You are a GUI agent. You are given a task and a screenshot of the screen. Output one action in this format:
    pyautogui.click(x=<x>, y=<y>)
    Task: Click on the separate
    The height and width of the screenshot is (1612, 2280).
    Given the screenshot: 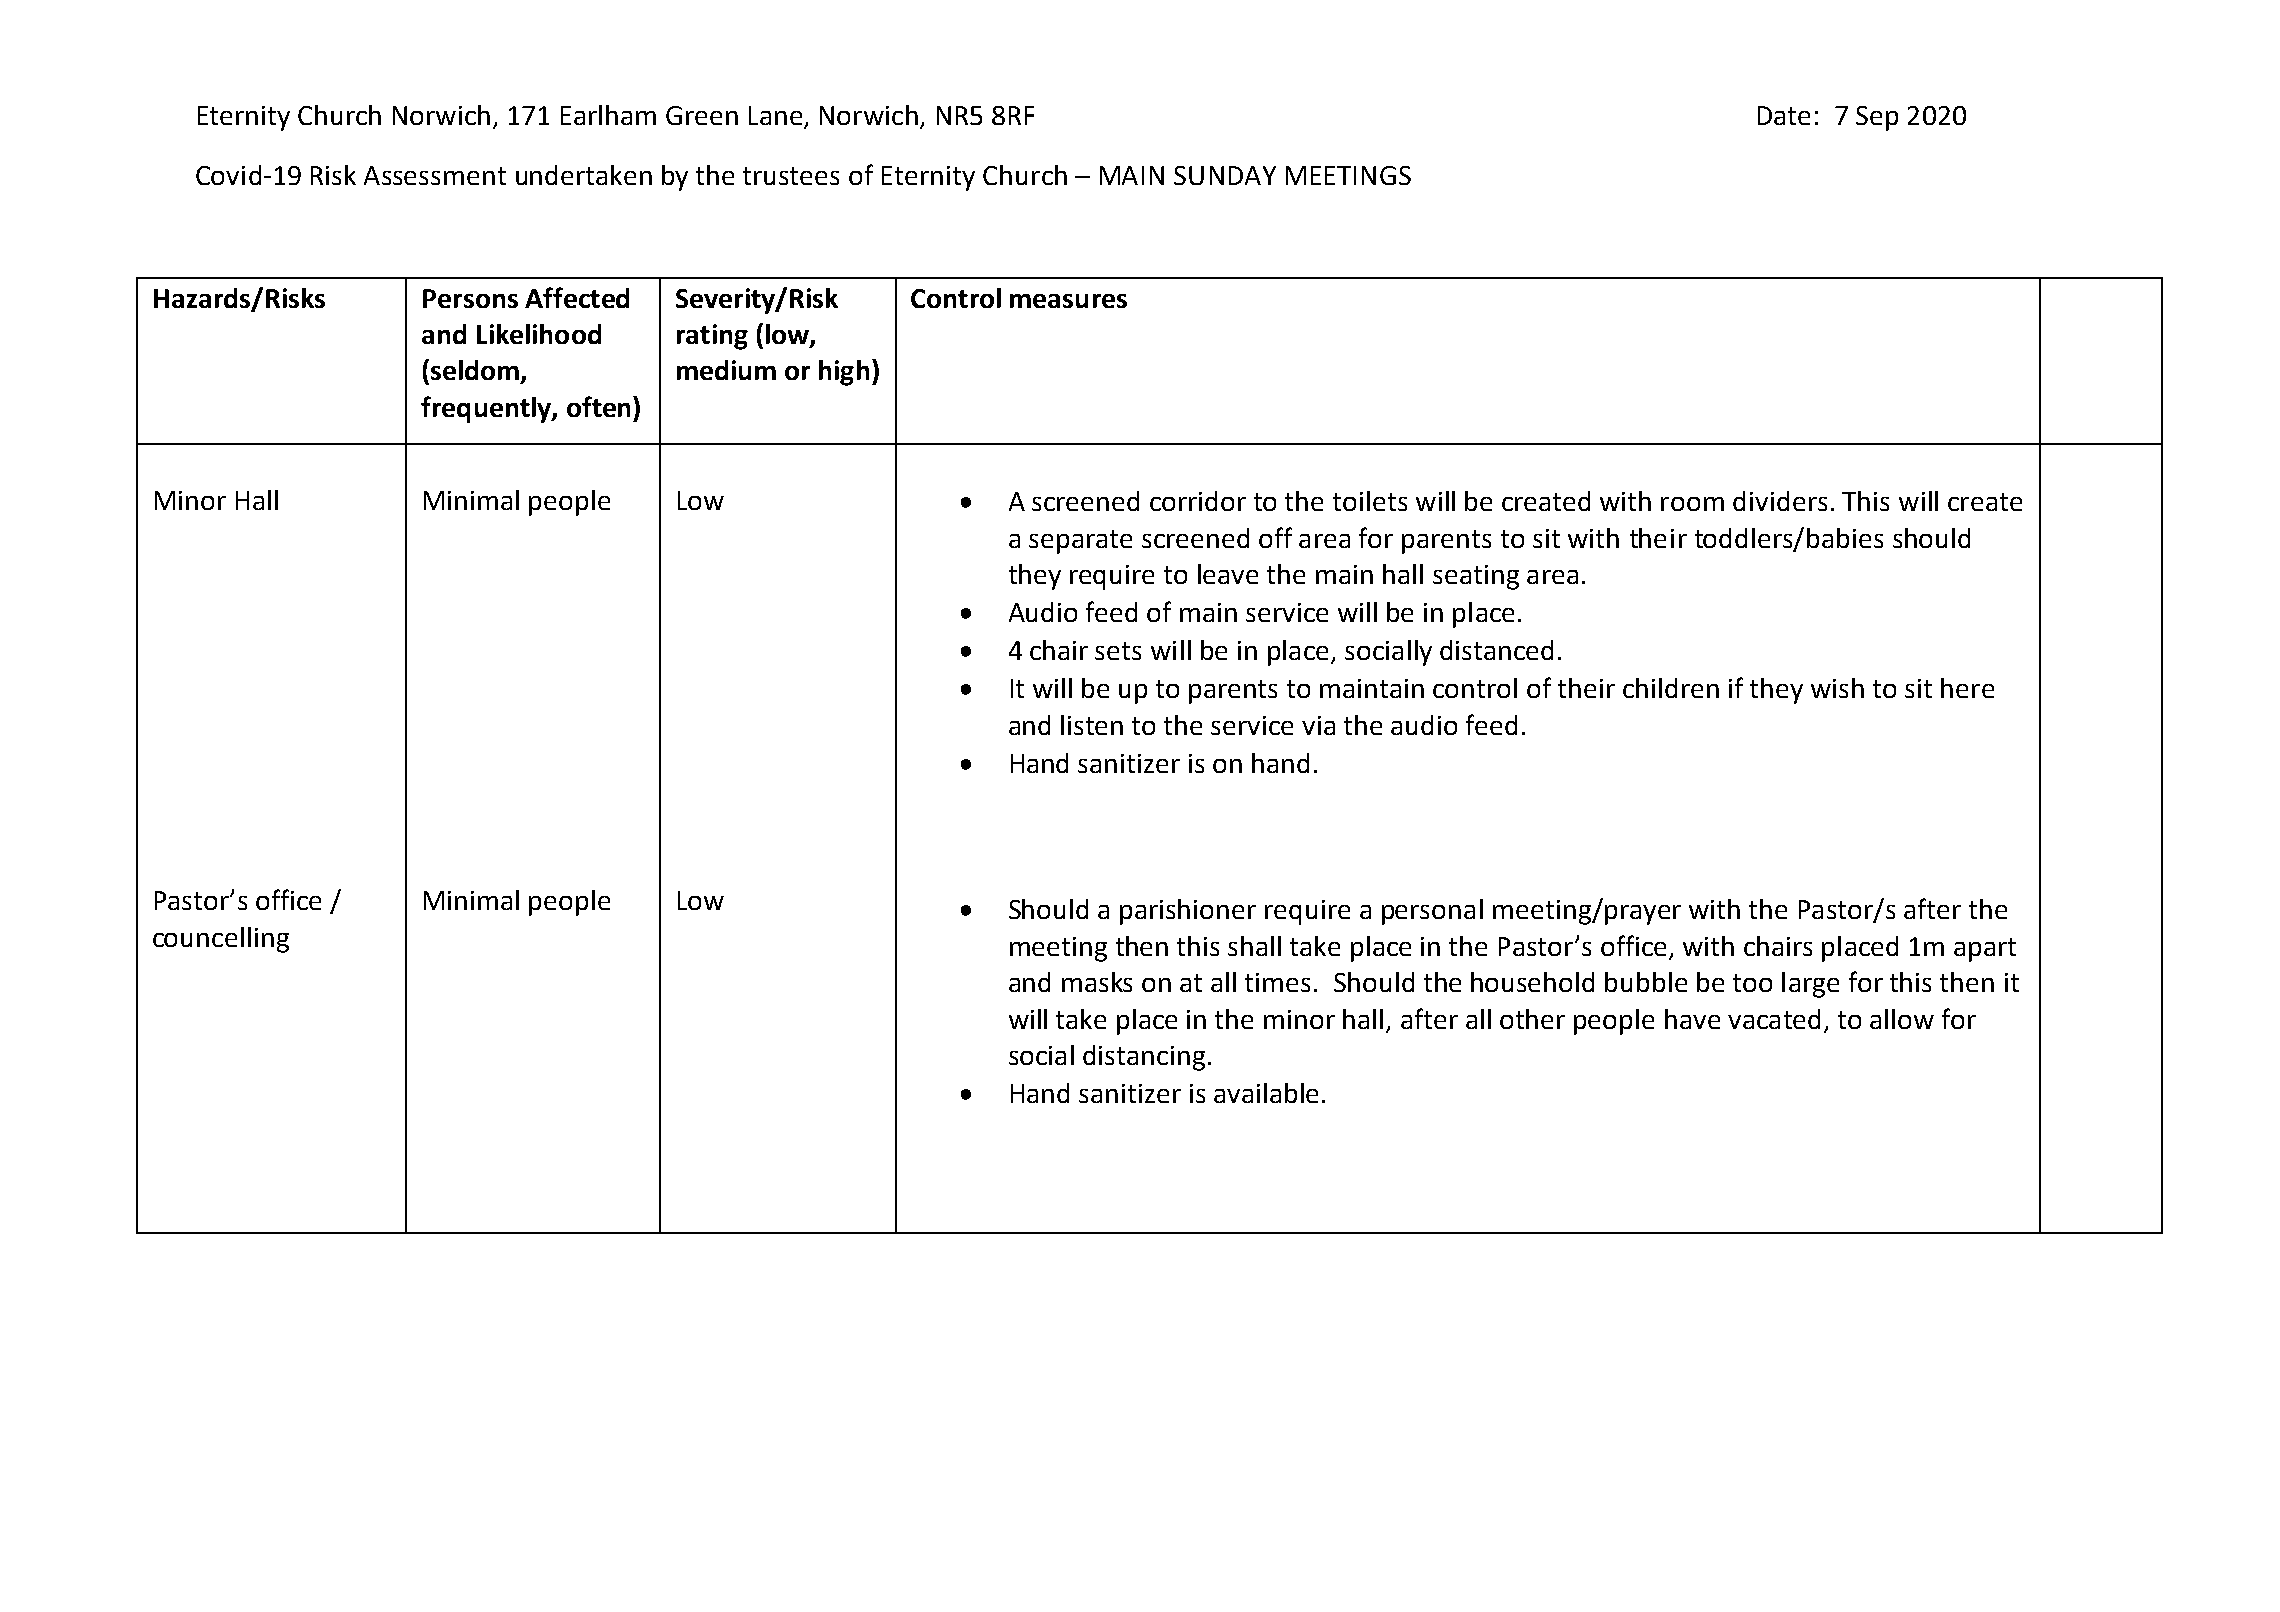 What is the action you would take?
    pyautogui.click(x=1080, y=542)
